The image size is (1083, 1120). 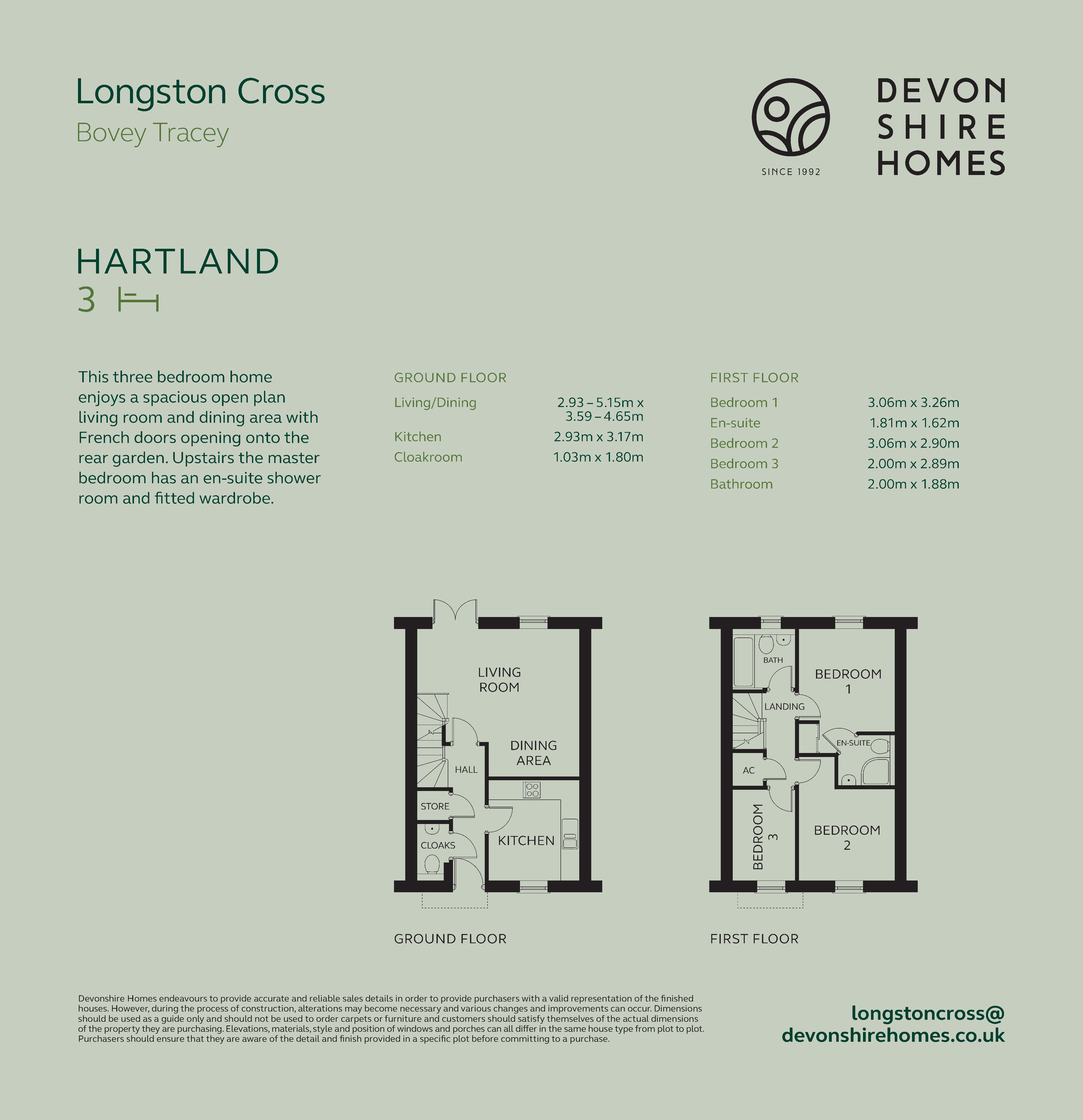 What do you see at coordinates (435, 806) in the screenshot?
I see `STORE` at bounding box center [435, 806].
